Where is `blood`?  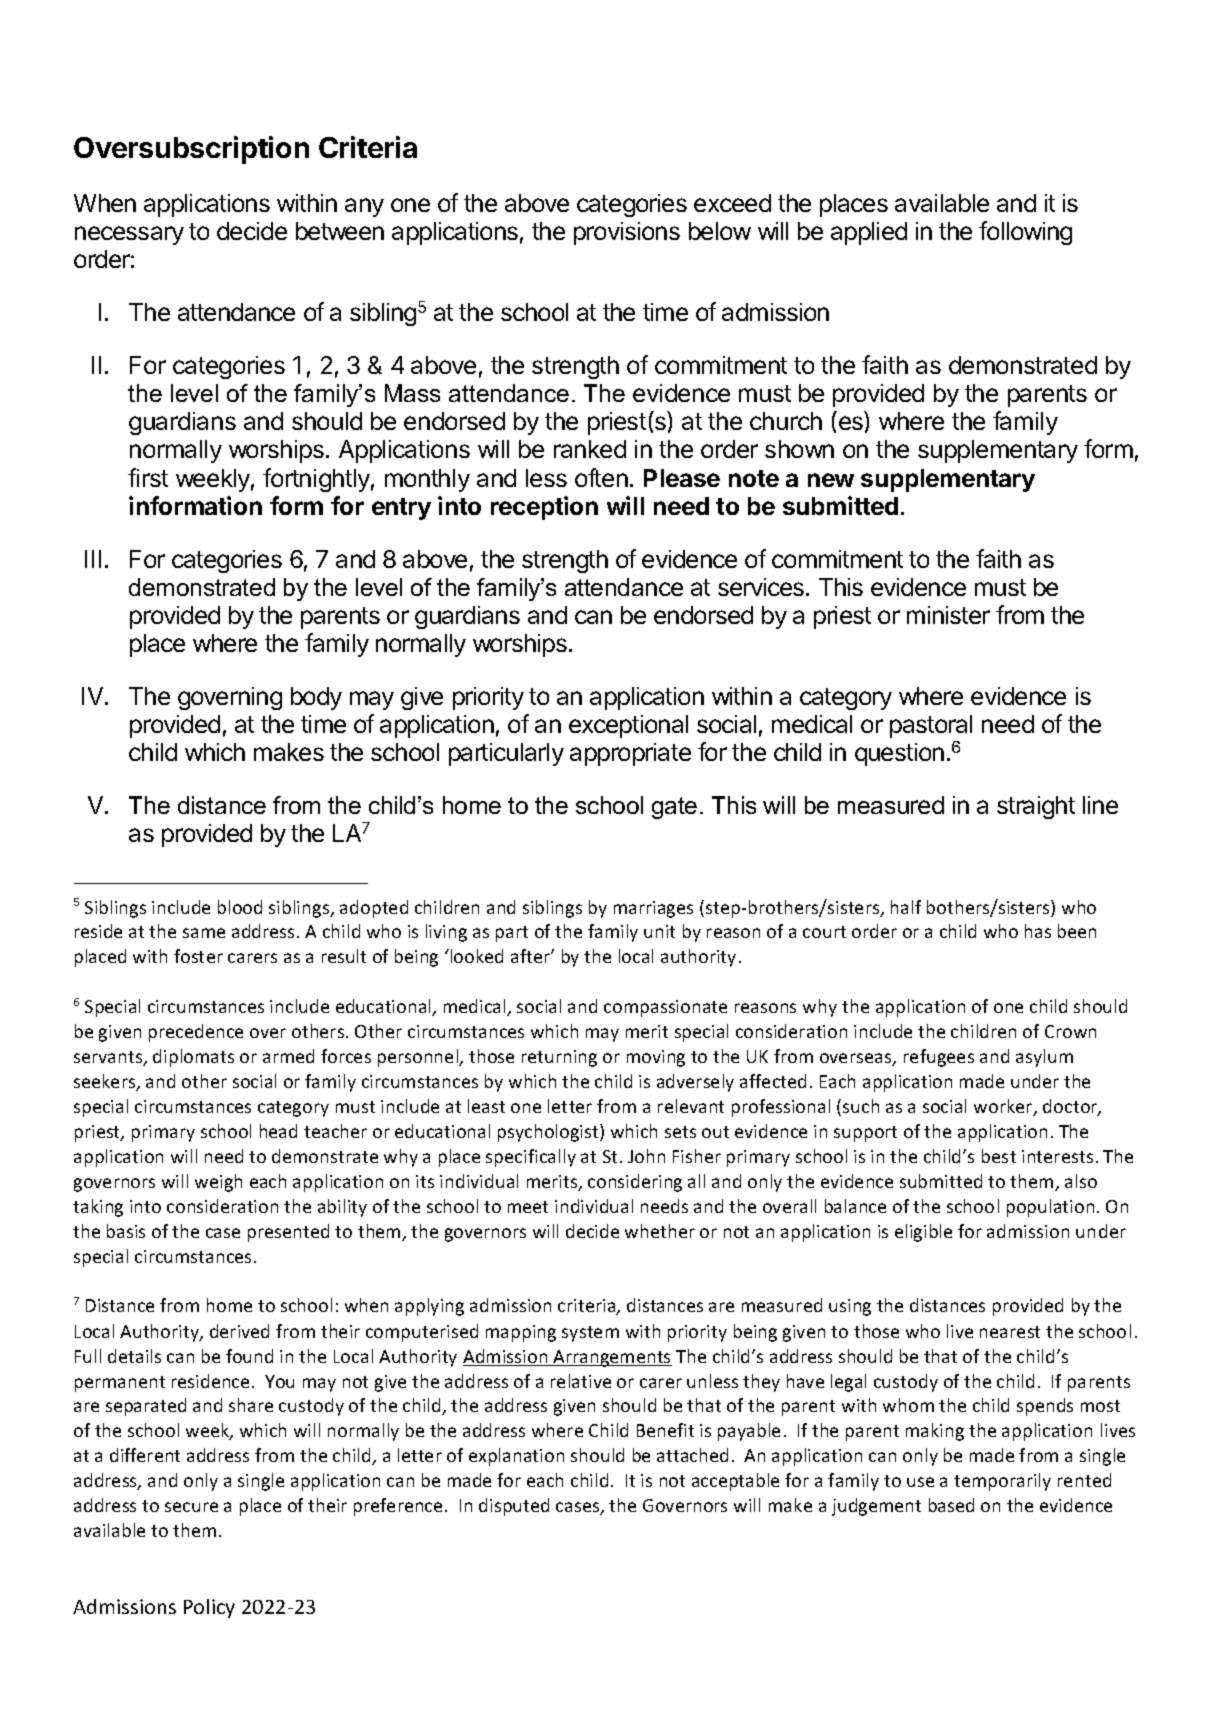 blood is located at coordinates (240, 907).
